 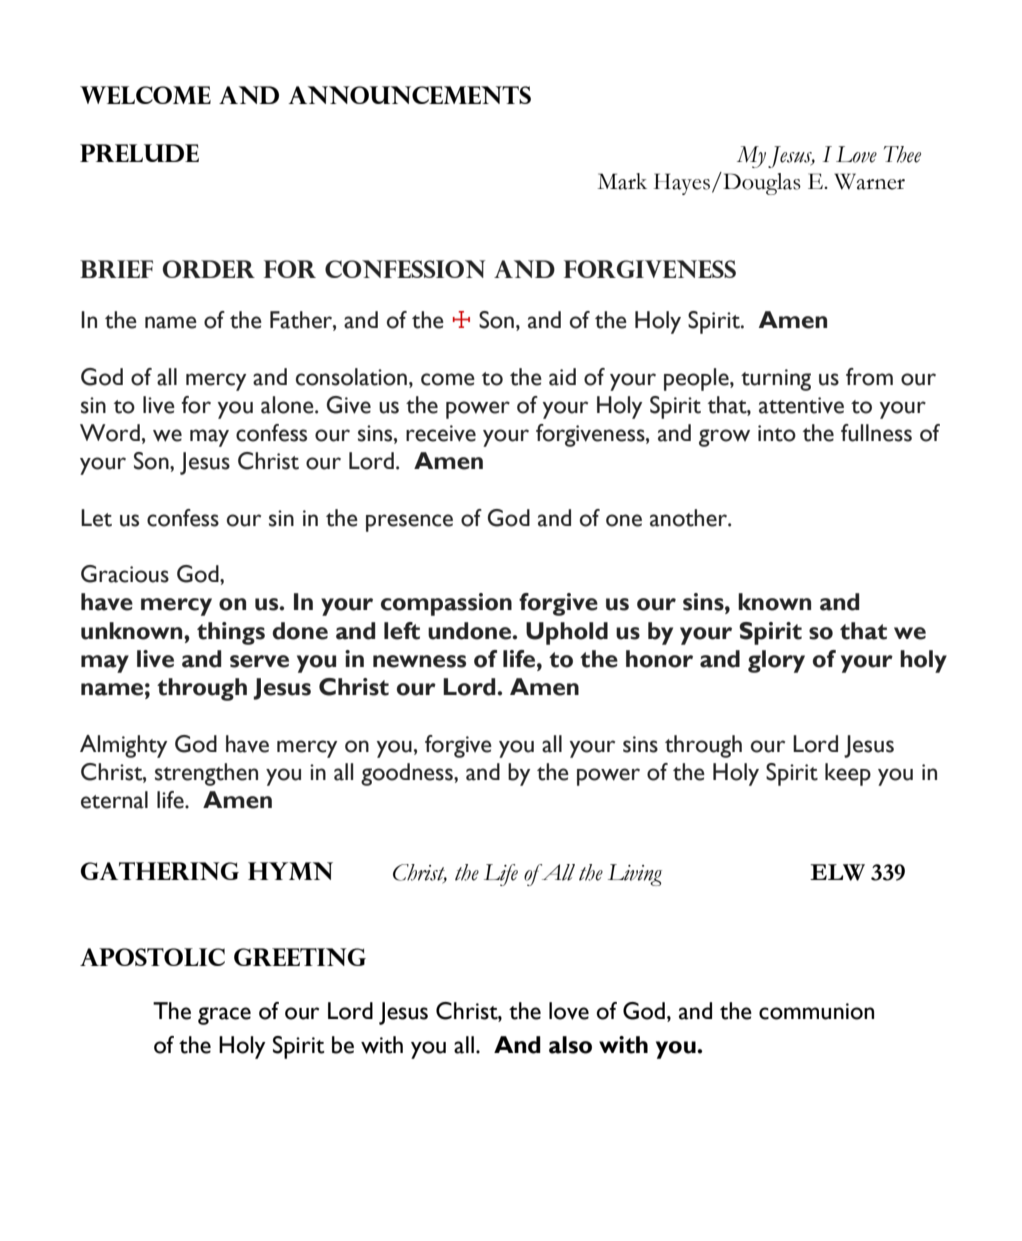 What do you see at coordinates (848, 774) in the screenshot?
I see `keep` at bounding box center [848, 774].
